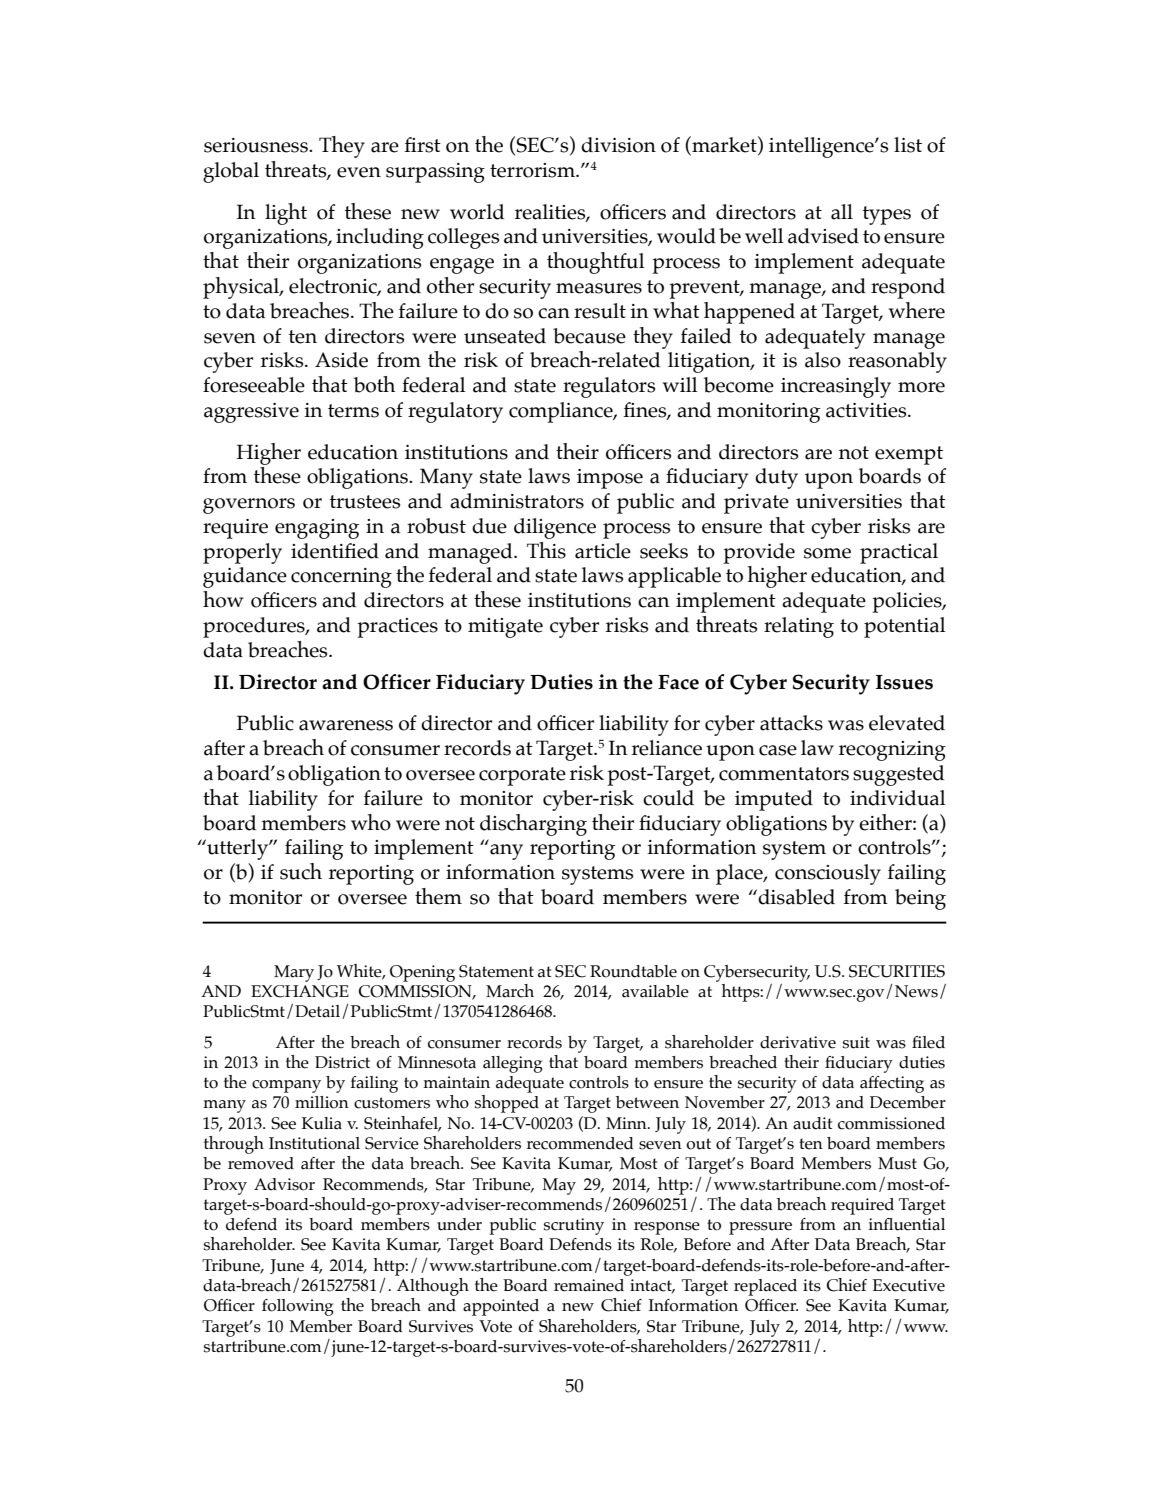  I want to click on concerning, so click(341, 578).
